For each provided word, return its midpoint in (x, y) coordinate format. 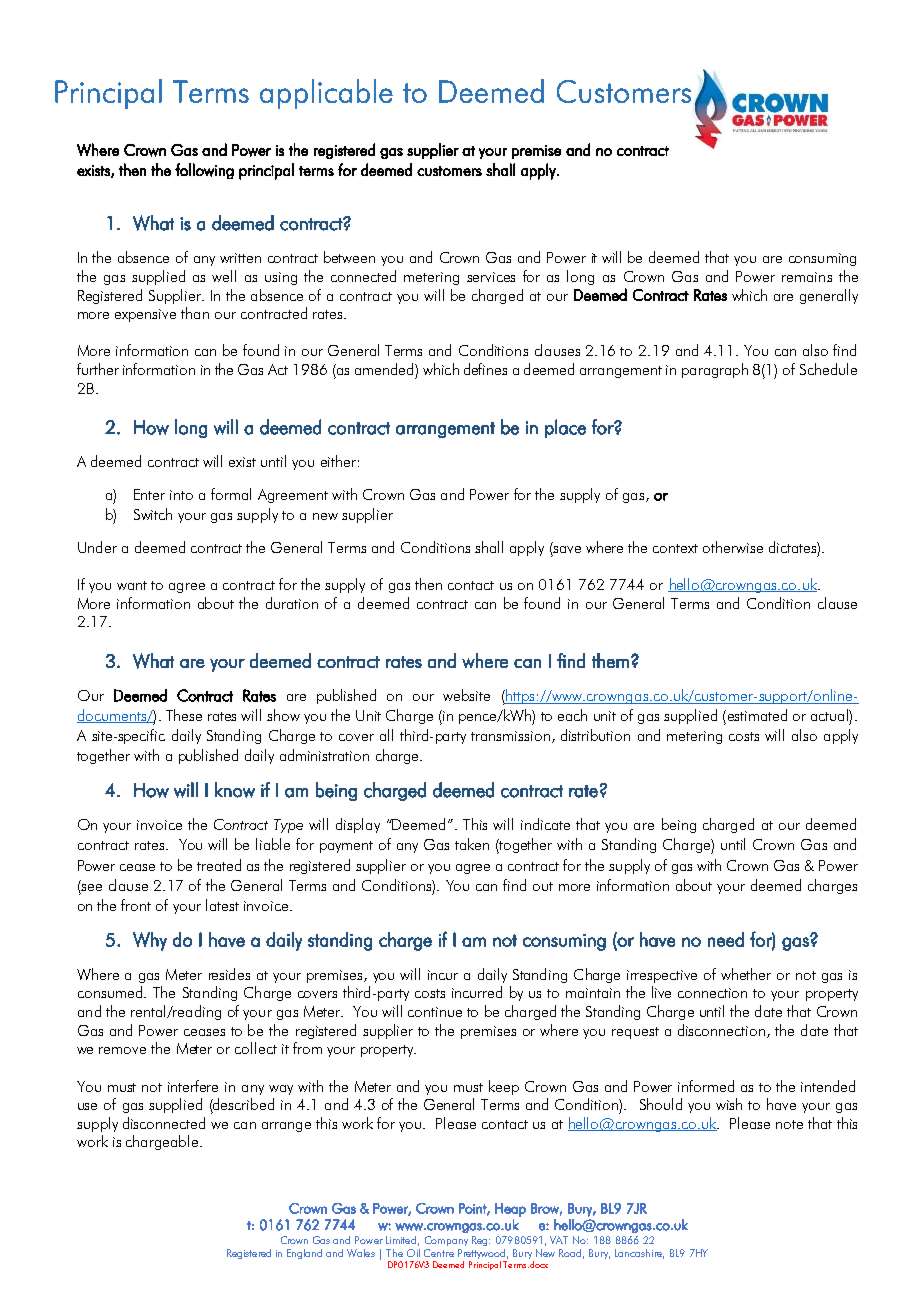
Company (446, 1241)
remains (807, 277)
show (283, 715)
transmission (510, 736)
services (491, 277)
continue (435, 1012)
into (181, 495)
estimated (756, 716)
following (204, 171)
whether (746, 974)
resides (229, 974)
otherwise (733, 547)
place (565, 428)
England (304, 1254)
